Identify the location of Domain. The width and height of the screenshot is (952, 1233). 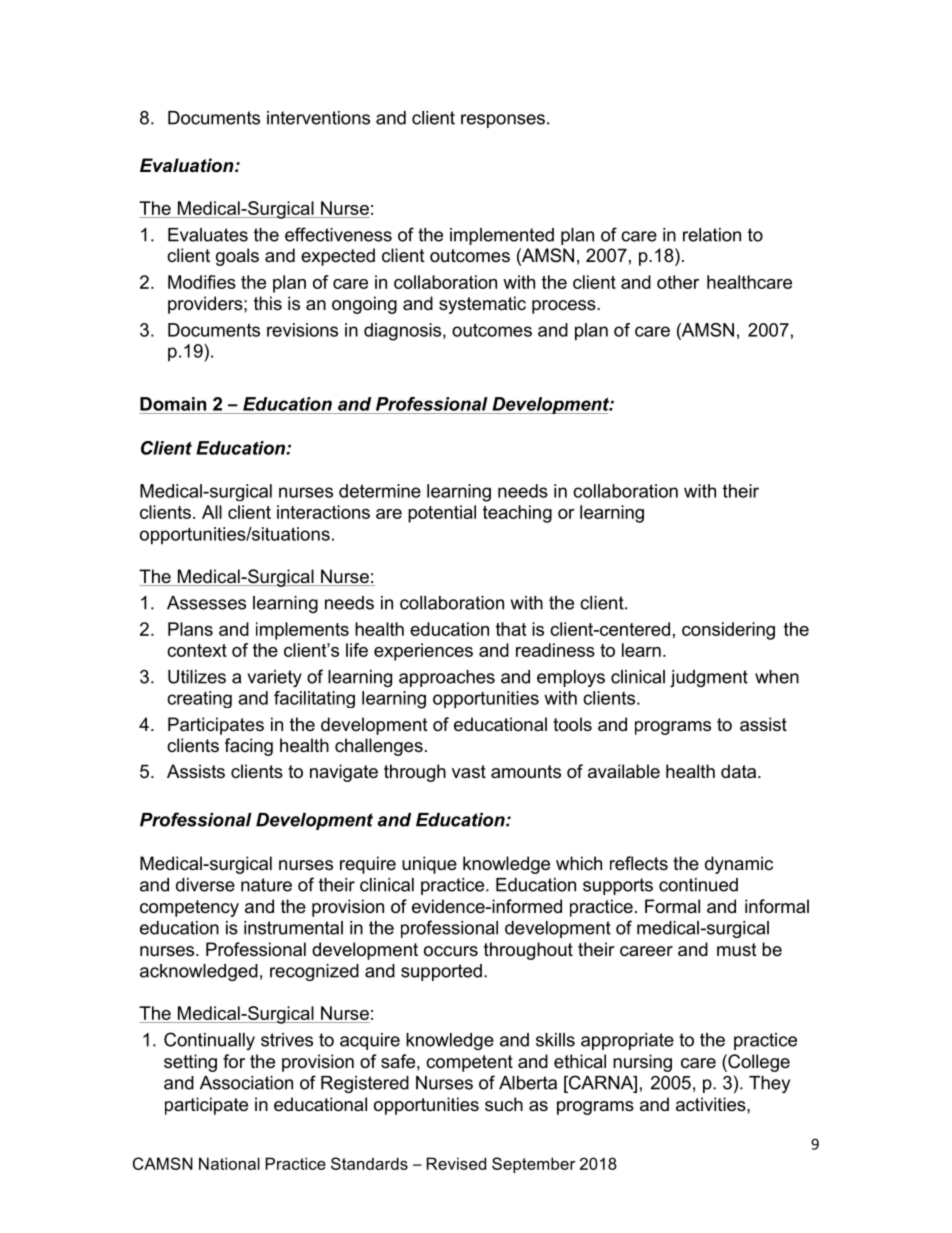
(173, 404).
